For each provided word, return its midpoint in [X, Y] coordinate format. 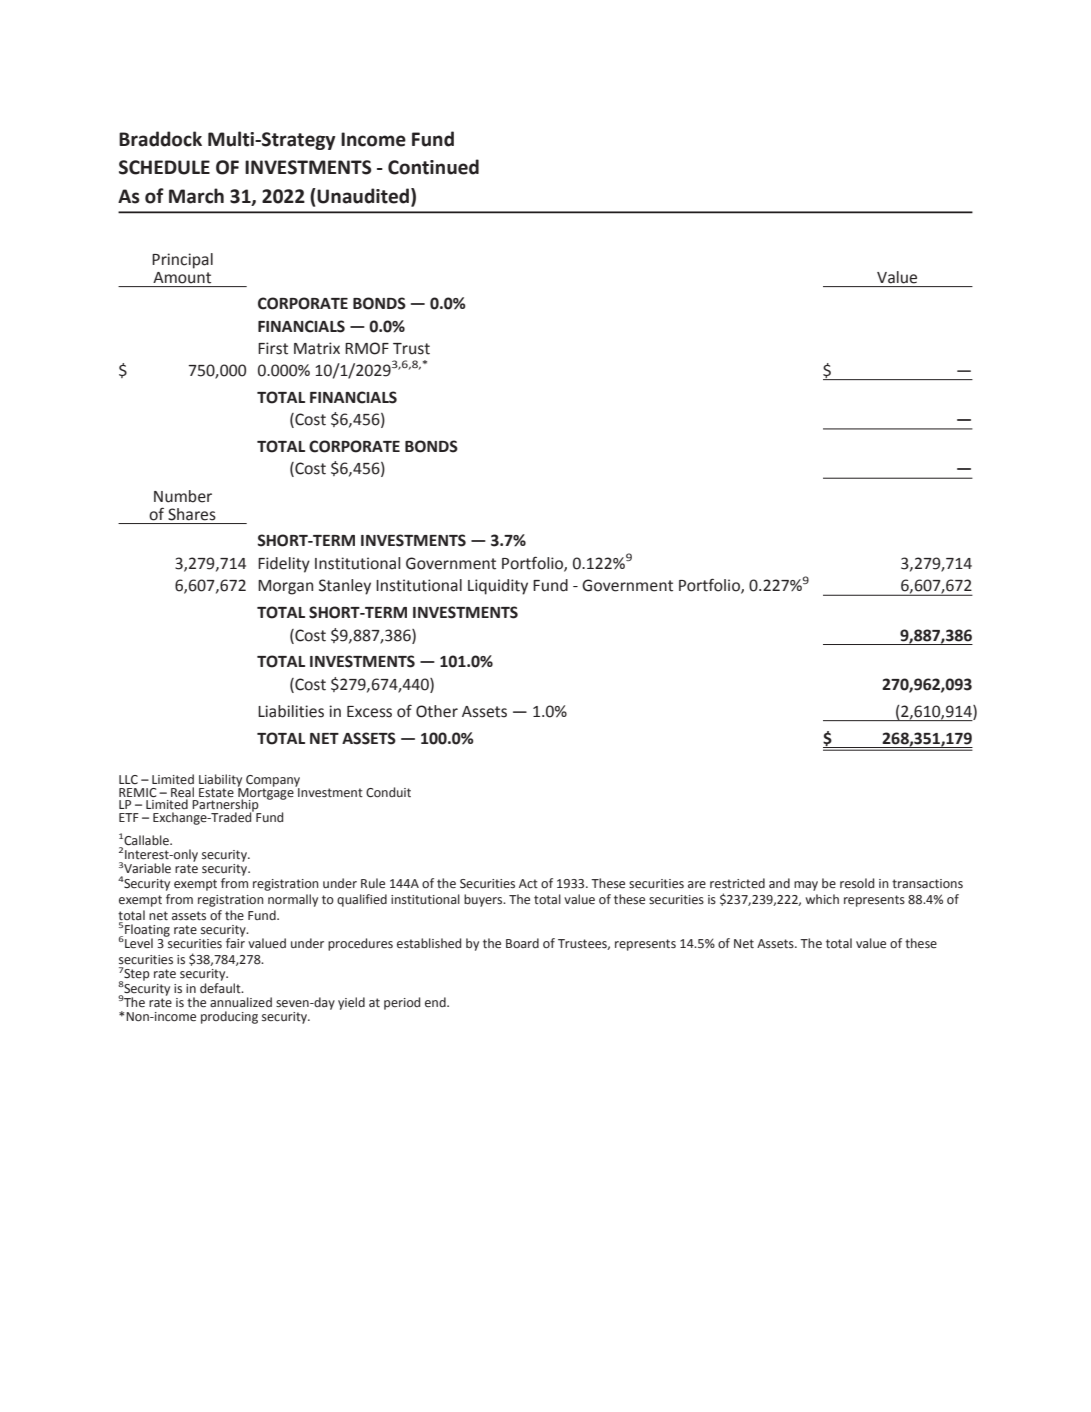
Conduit [388, 792]
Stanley [345, 587]
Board [522, 943]
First [273, 348]
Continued [433, 167]
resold [857, 883]
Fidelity [284, 565]
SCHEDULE [164, 167]
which [822, 899]
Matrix [317, 348]
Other [437, 711]
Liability [220, 781]
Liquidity [498, 587]
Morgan [285, 587]
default [221, 986]
